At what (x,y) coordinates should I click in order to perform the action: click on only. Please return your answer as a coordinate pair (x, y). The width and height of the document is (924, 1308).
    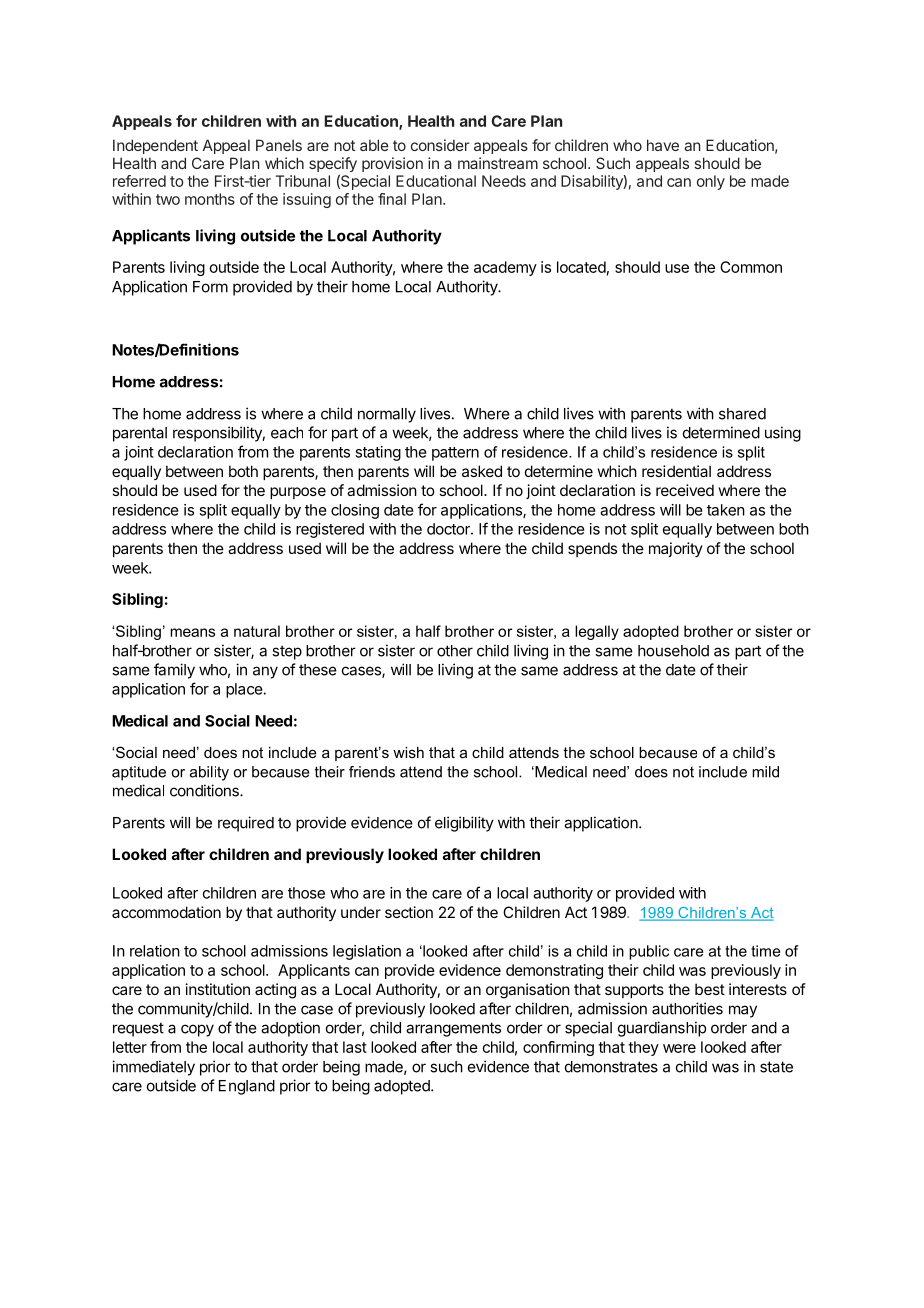
    Looking at the image, I should click on (711, 182).
